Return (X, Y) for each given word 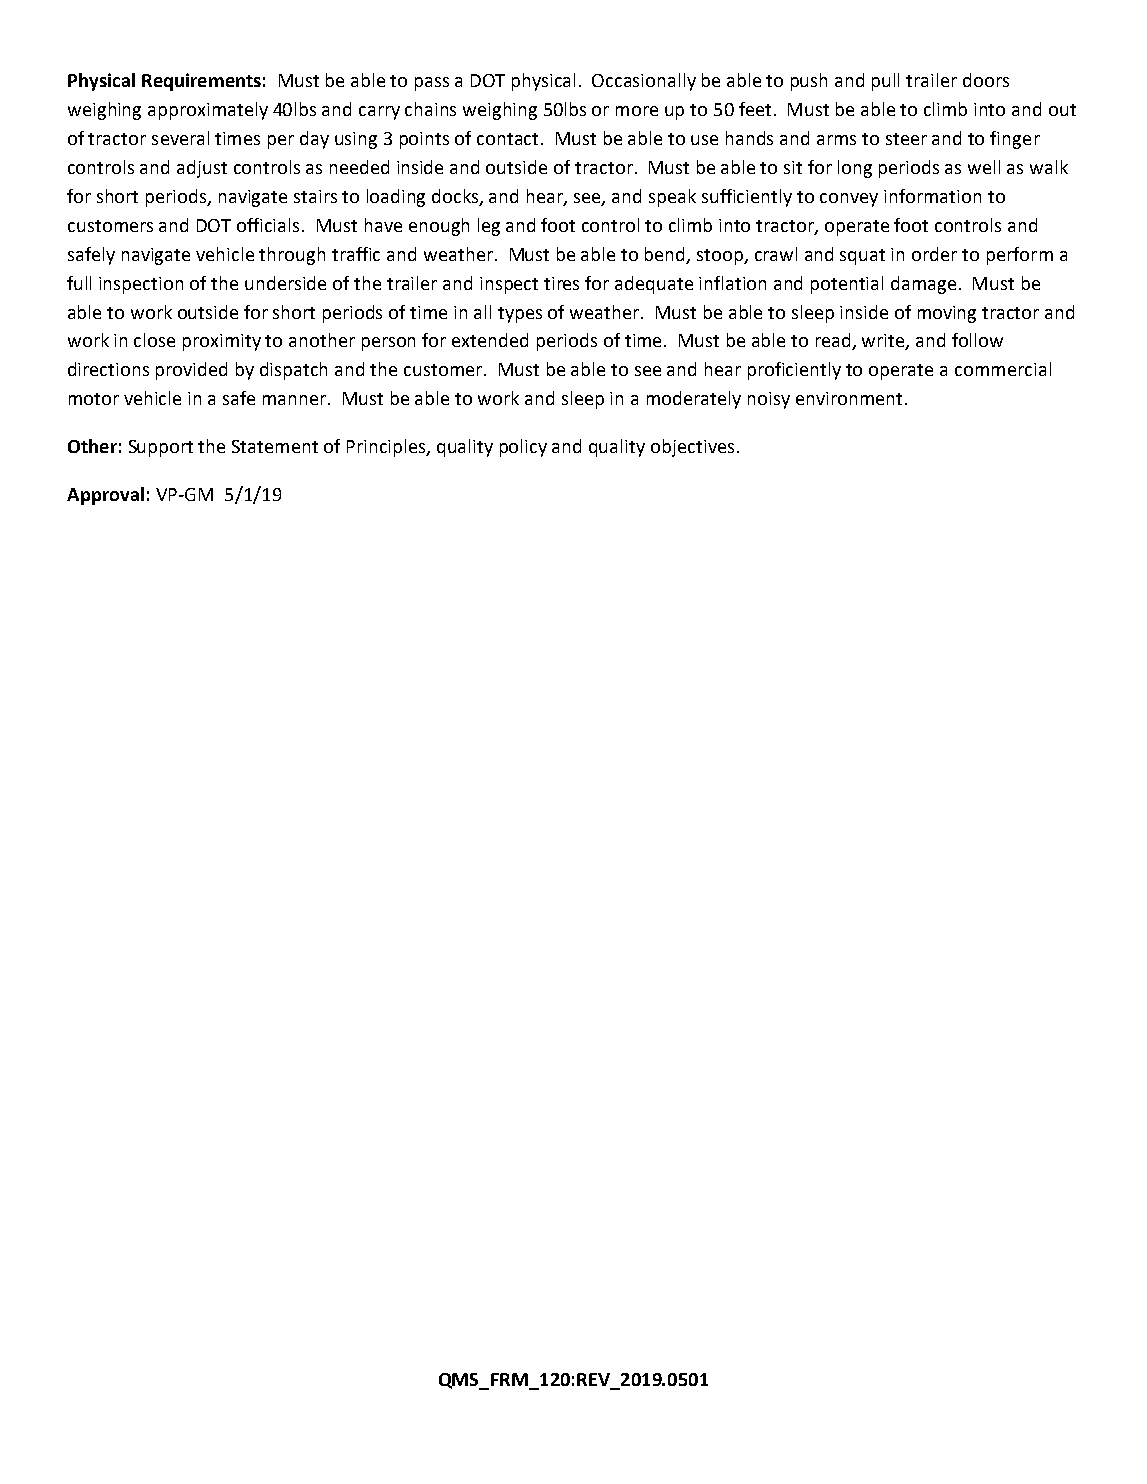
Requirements (201, 82)
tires (561, 283)
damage (923, 285)
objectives (692, 448)
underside (285, 283)
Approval (105, 496)
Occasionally (644, 82)
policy (523, 448)
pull (885, 82)
